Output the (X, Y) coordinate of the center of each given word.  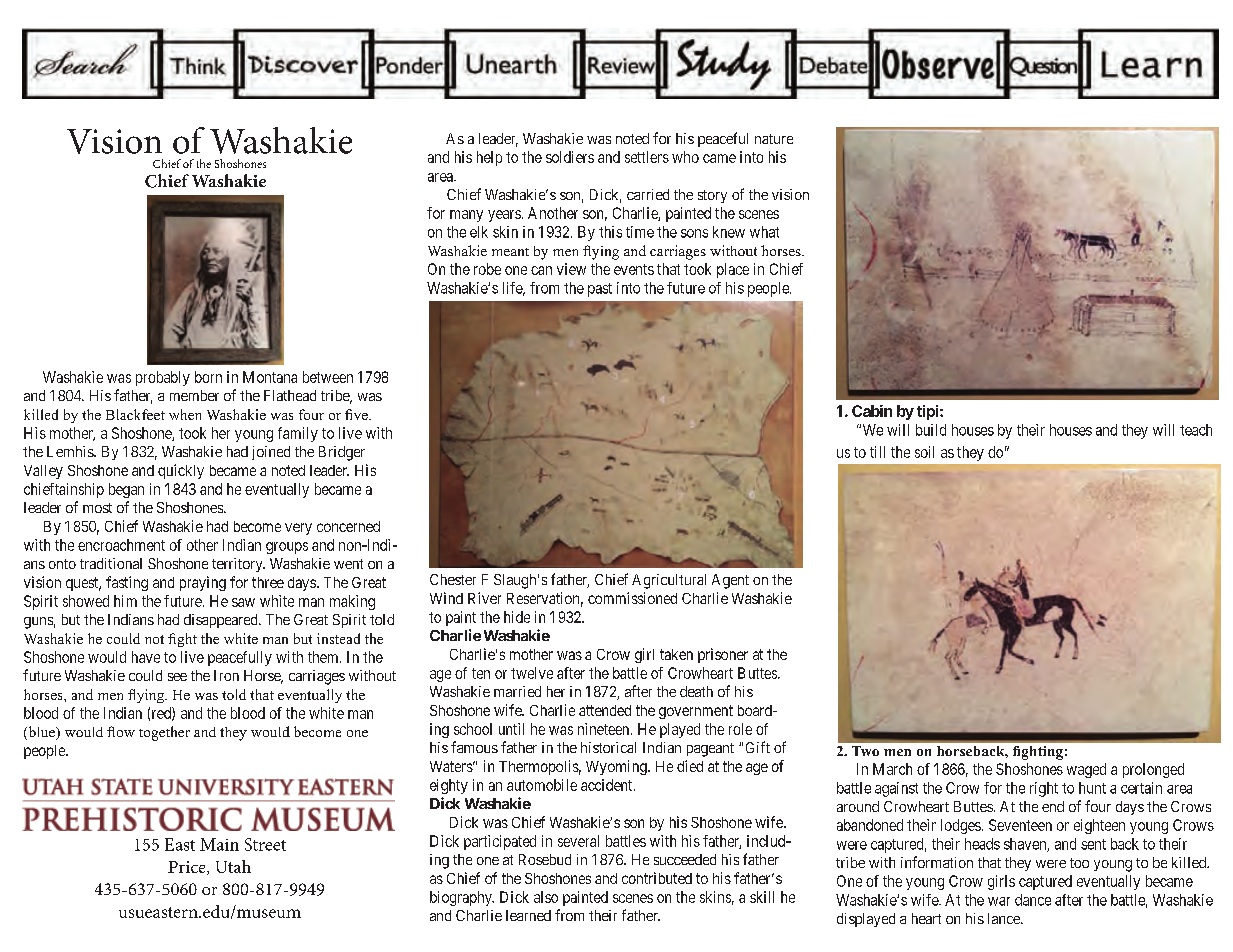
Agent (730, 581)
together (164, 733)
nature (774, 139)
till (877, 452)
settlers (647, 157)
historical (608, 747)
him (125, 601)
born (208, 377)
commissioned (632, 598)
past (600, 290)
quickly (181, 471)
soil (924, 452)
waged (1086, 770)
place (733, 270)
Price (188, 868)
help (489, 158)
